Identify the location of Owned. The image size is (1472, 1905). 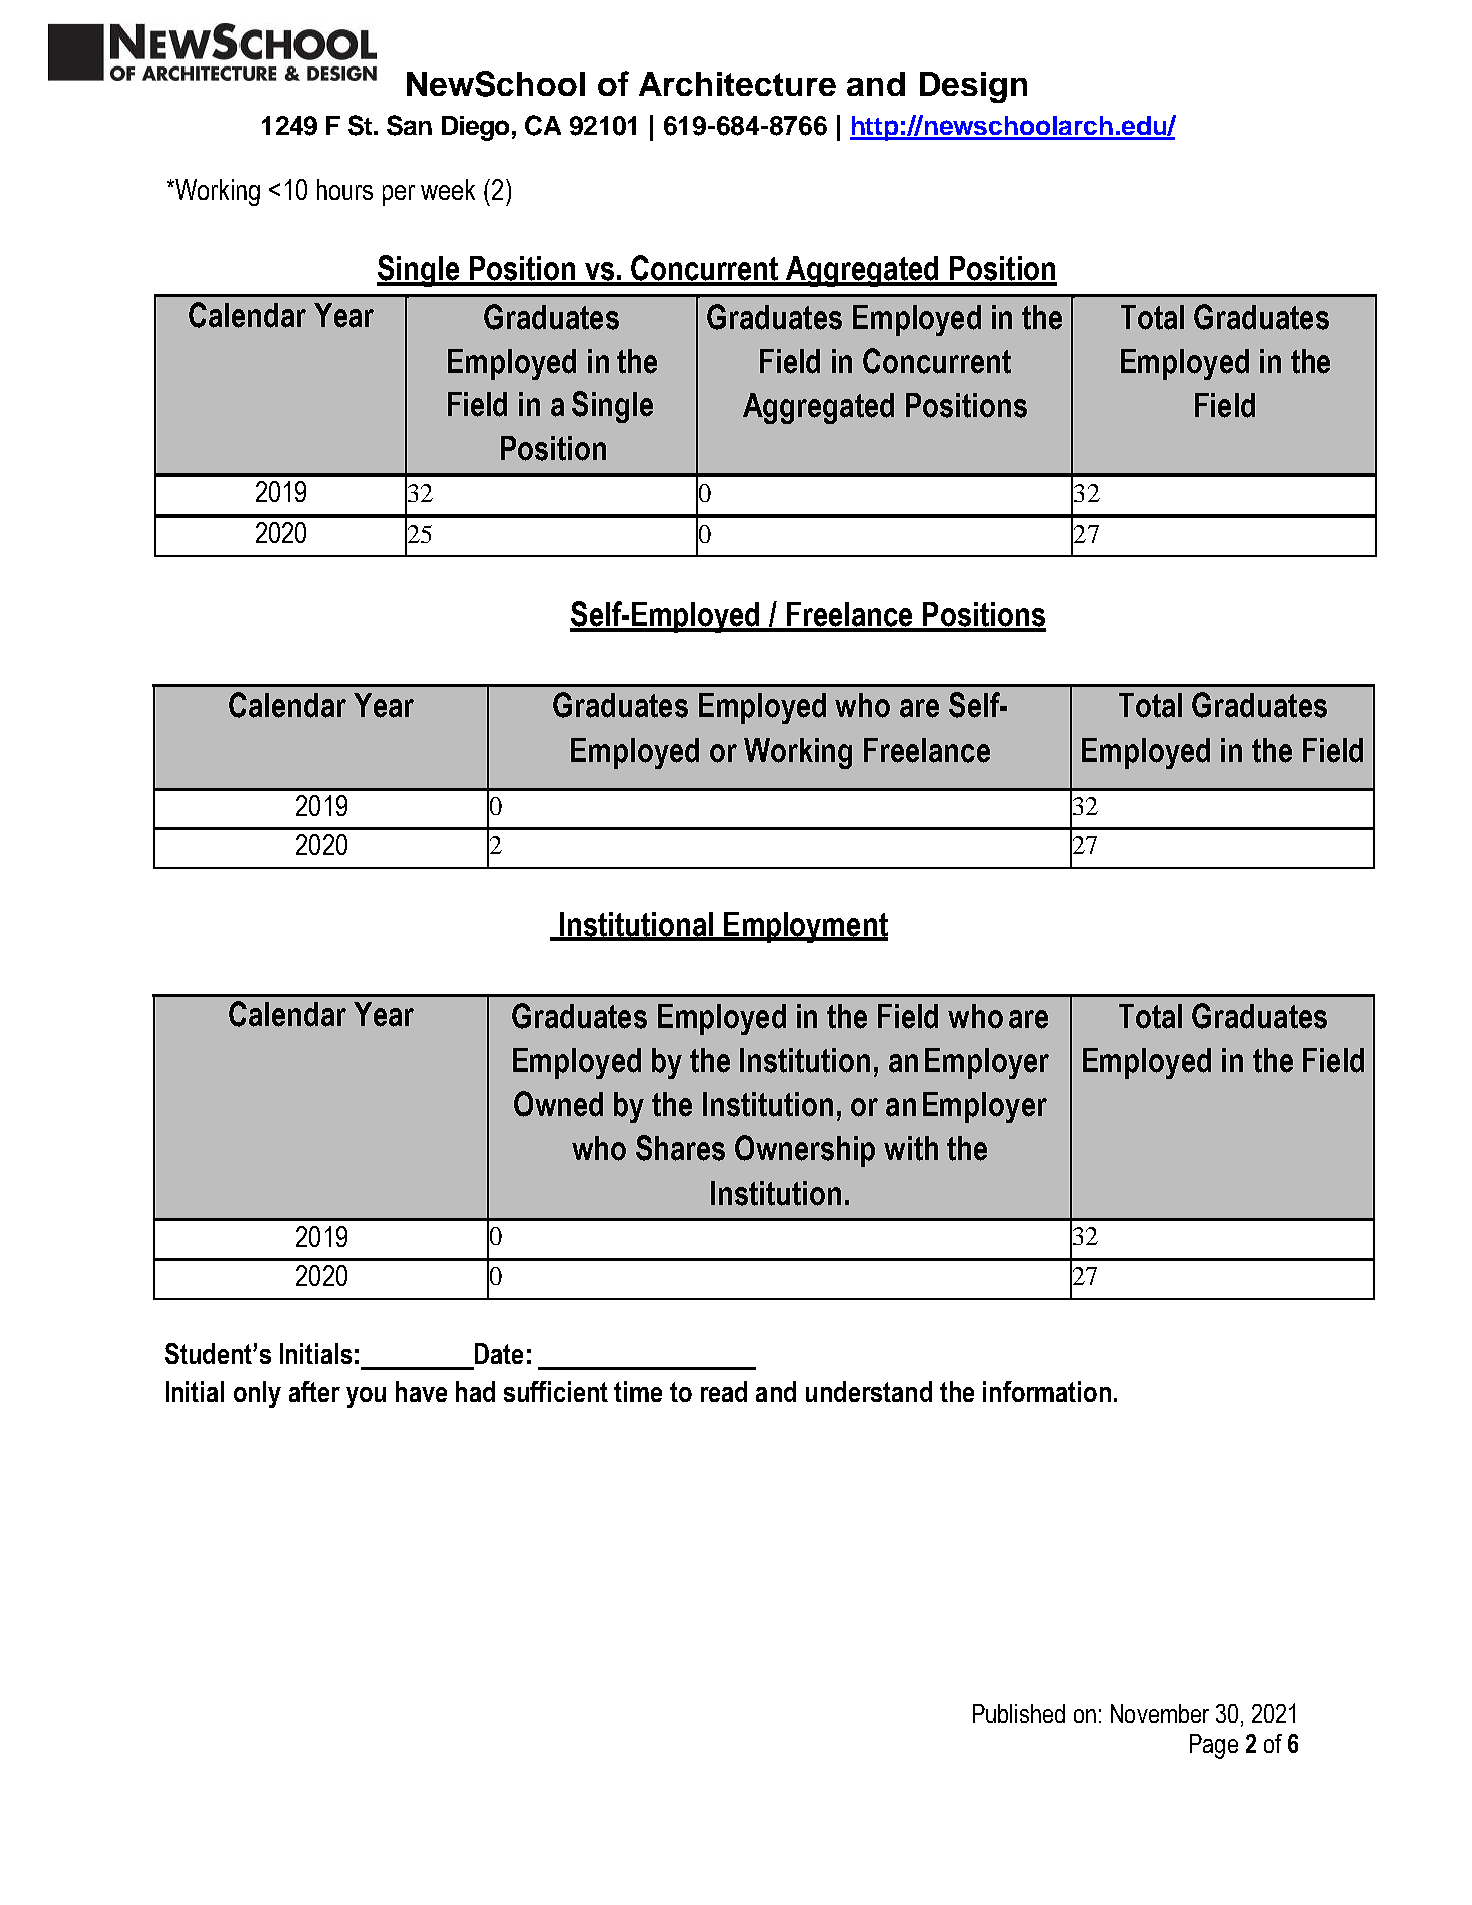
(558, 1104).
